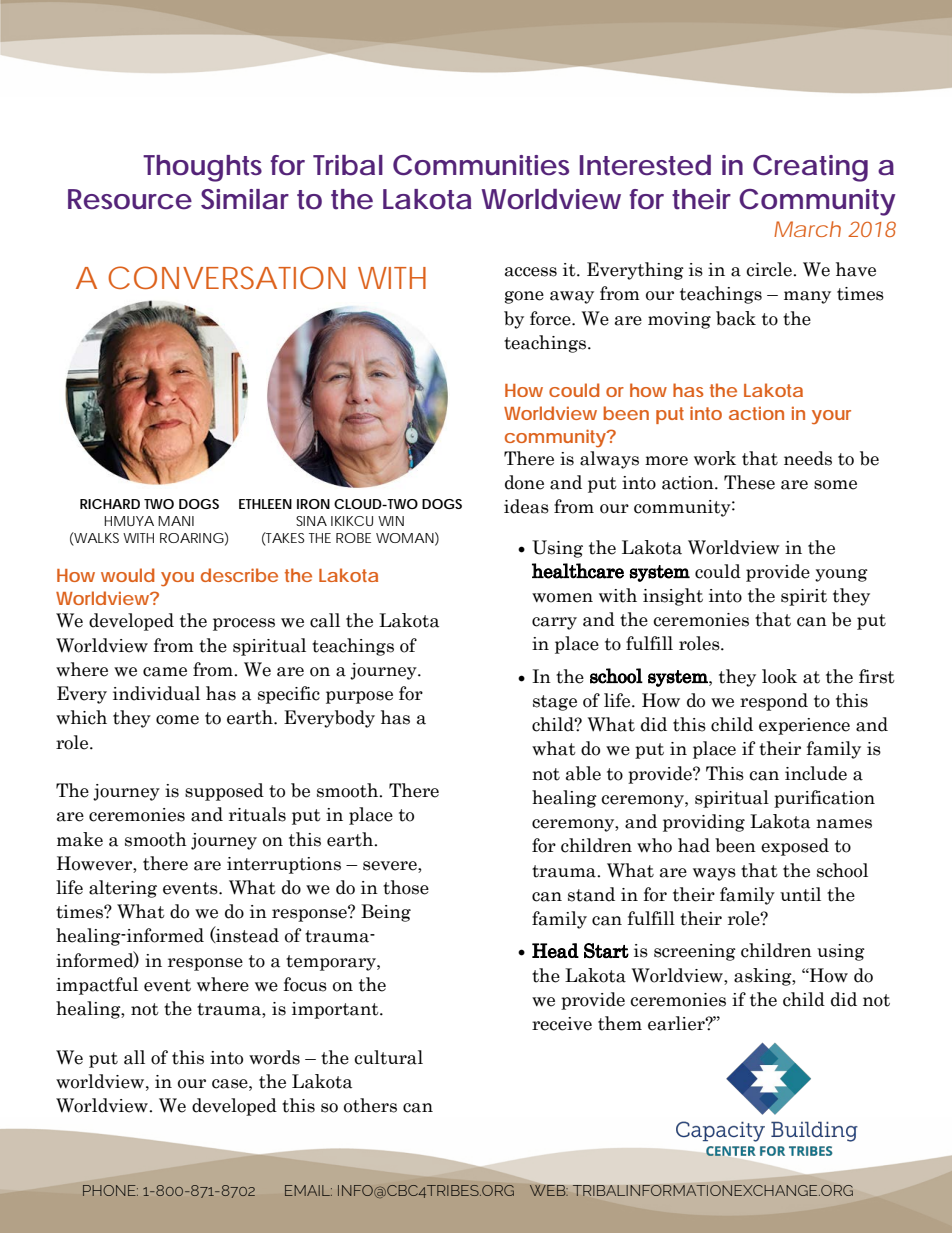 This image has width=952, height=1233. What do you see at coordinates (526, 506) in the image?
I see `ideas` at bounding box center [526, 506].
